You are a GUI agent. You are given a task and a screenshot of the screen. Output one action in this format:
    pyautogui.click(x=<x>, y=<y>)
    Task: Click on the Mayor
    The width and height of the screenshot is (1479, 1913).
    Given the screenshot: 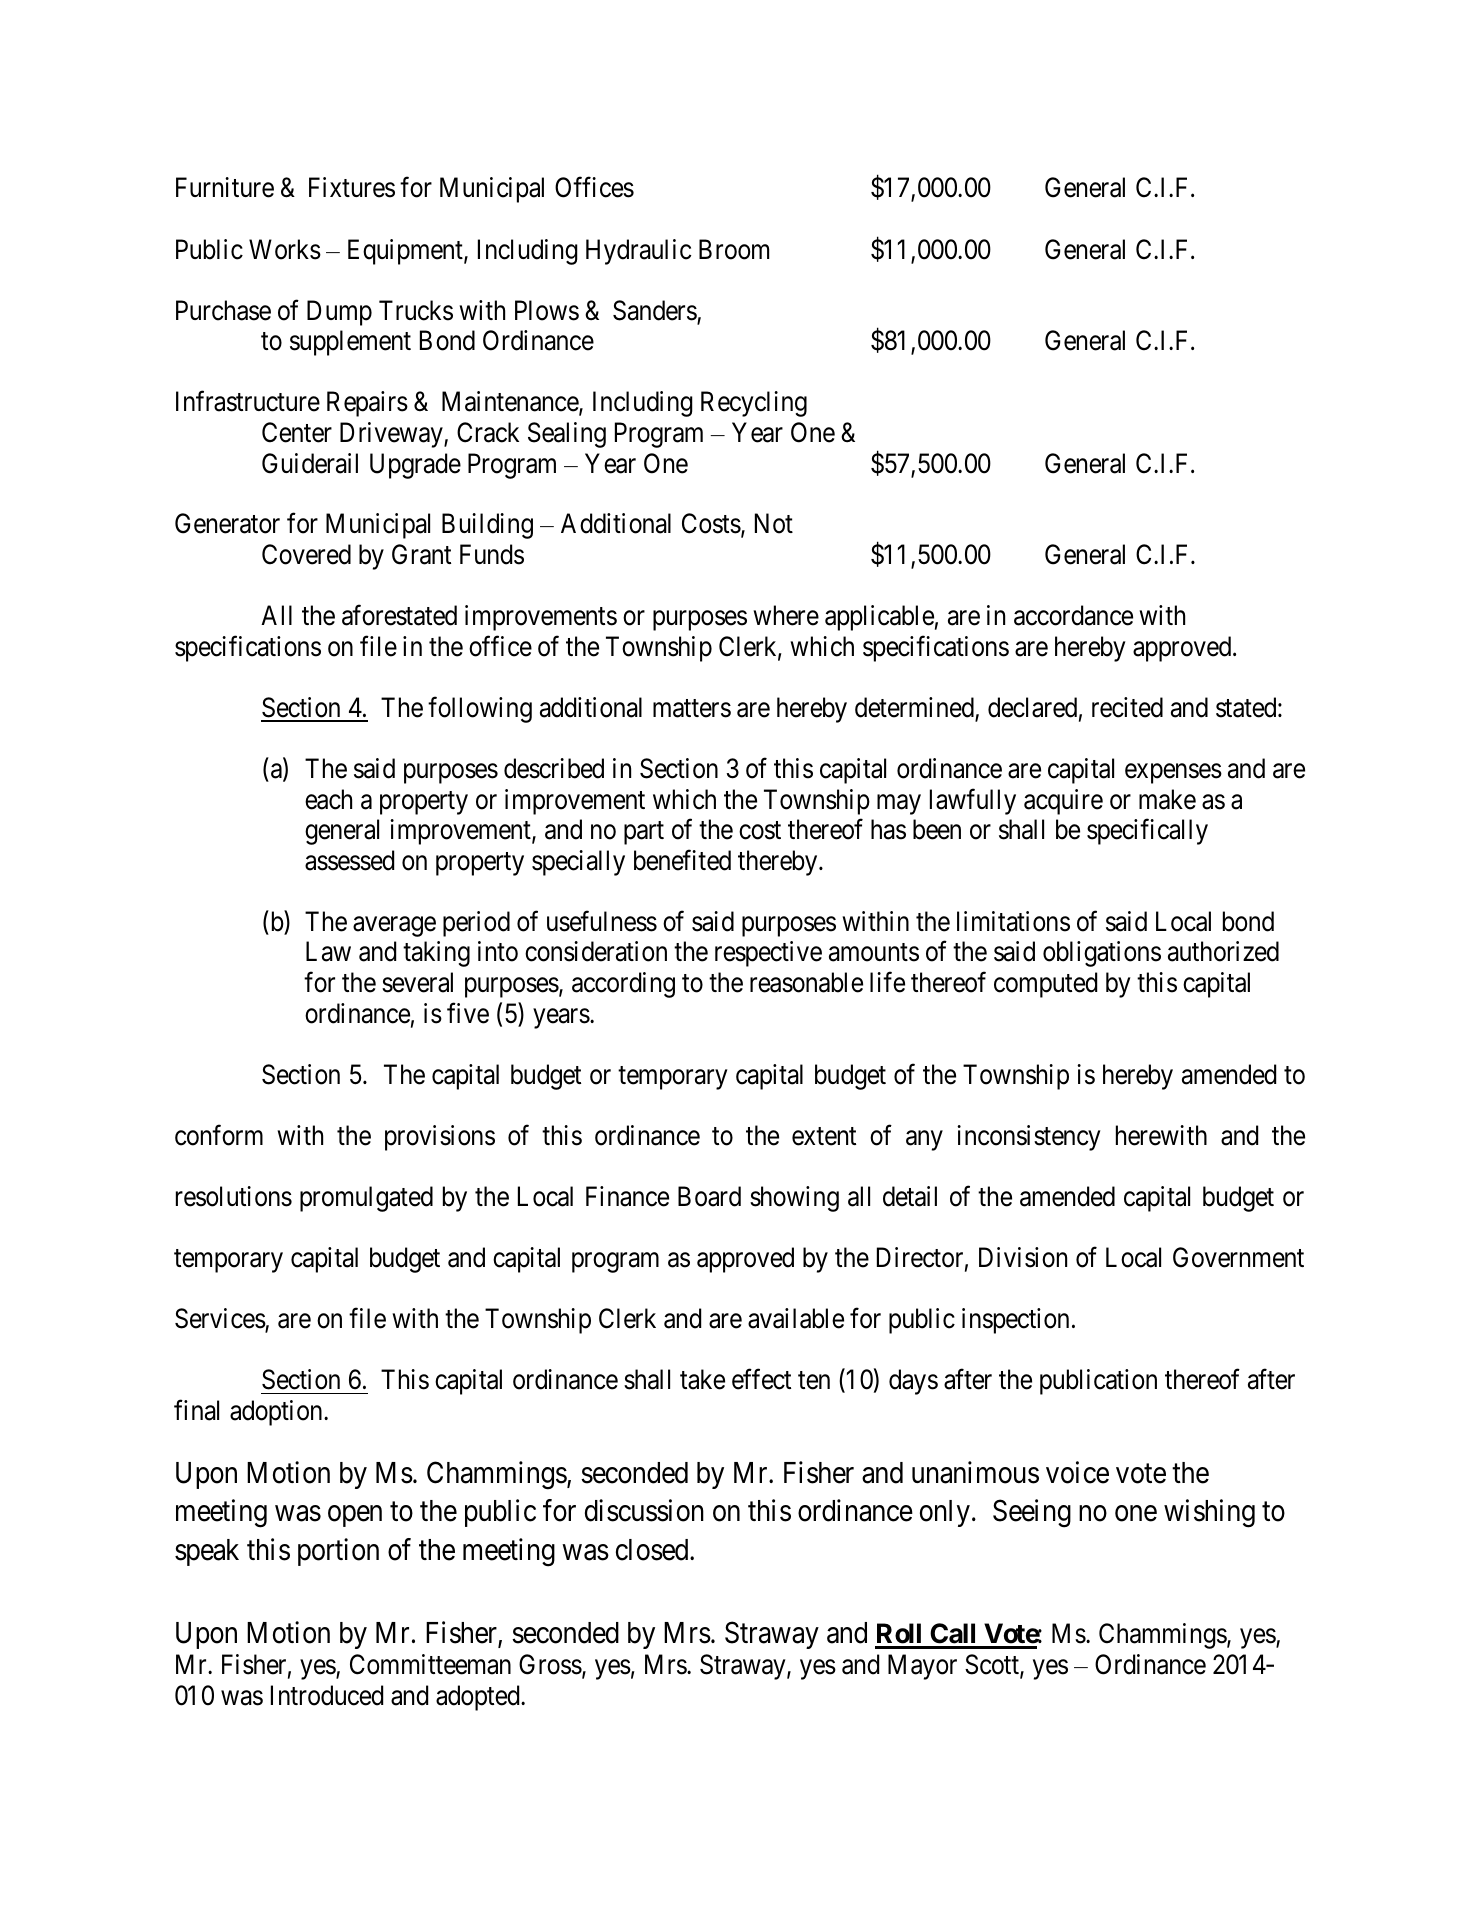 What is the action you would take?
    pyautogui.click(x=922, y=1667)
